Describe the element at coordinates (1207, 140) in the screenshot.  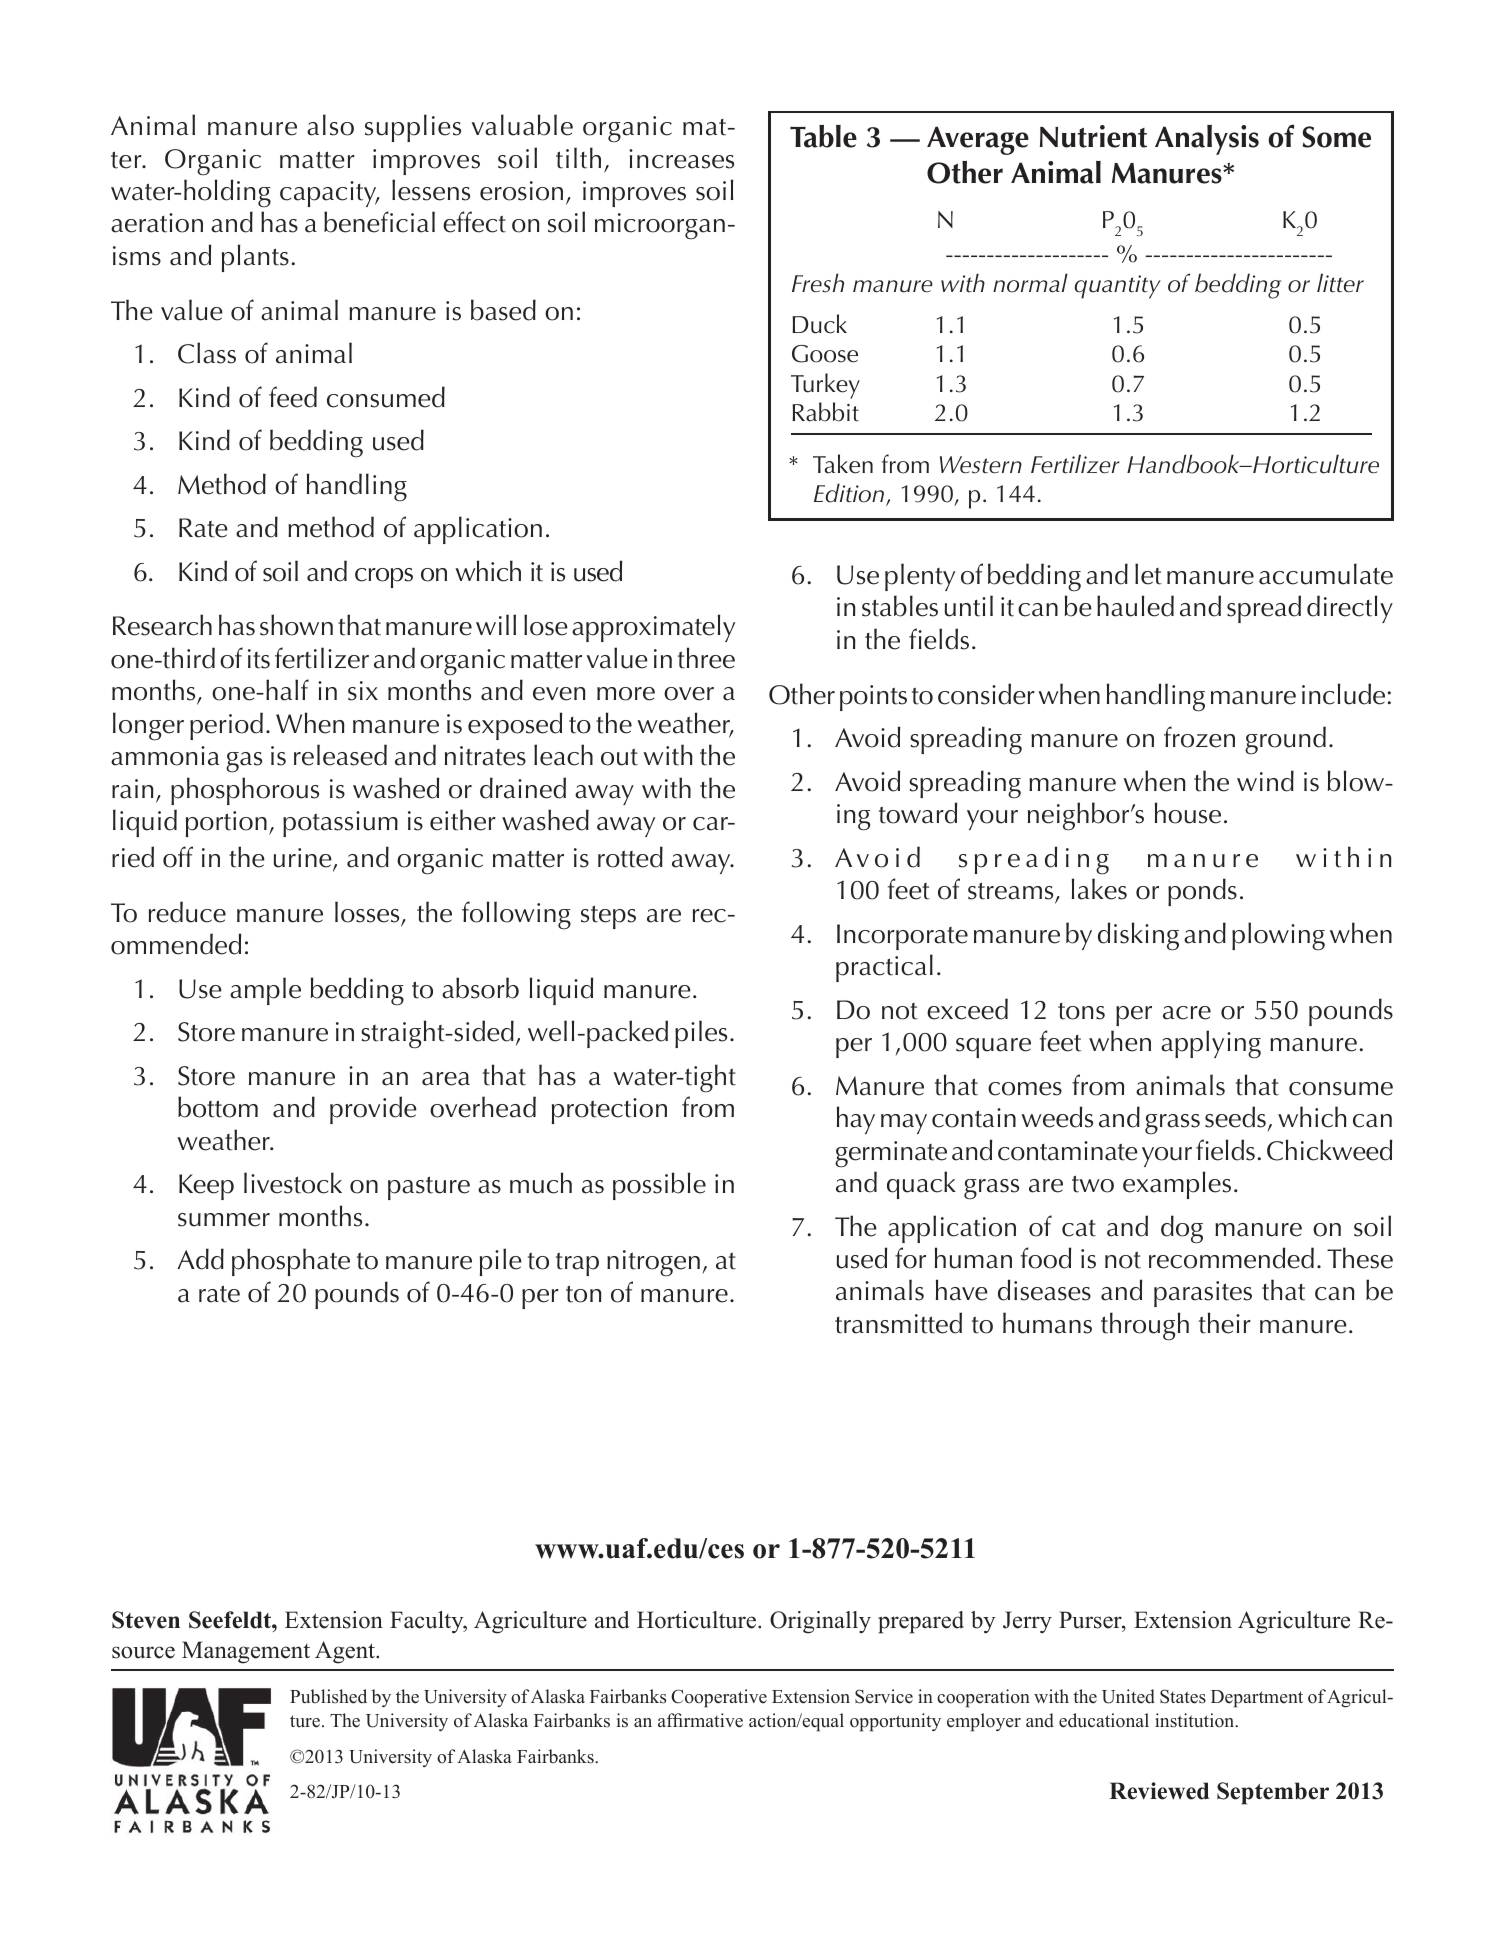
I see `Analysis` at that location.
